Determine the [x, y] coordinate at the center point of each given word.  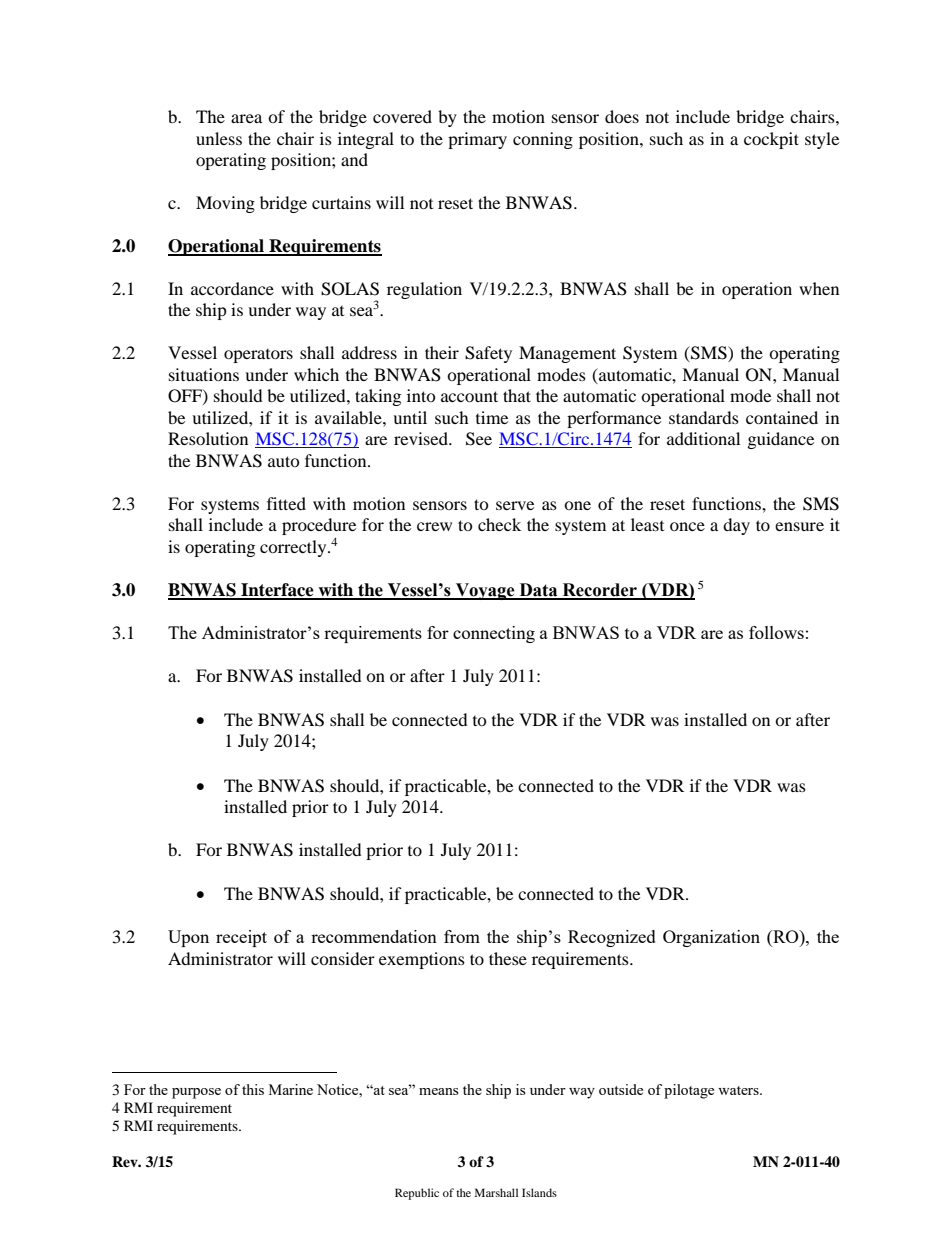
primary [477, 140]
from [462, 936]
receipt [241, 938]
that [517, 395]
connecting [494, 634]
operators [258, 356]
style [822, 140]
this [253, 1089]
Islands [539, 1192]
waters [739, 1090]
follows [776, 632]
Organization [711, 938]
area [246, 118]
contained [782, 417]
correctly [294, 548]
